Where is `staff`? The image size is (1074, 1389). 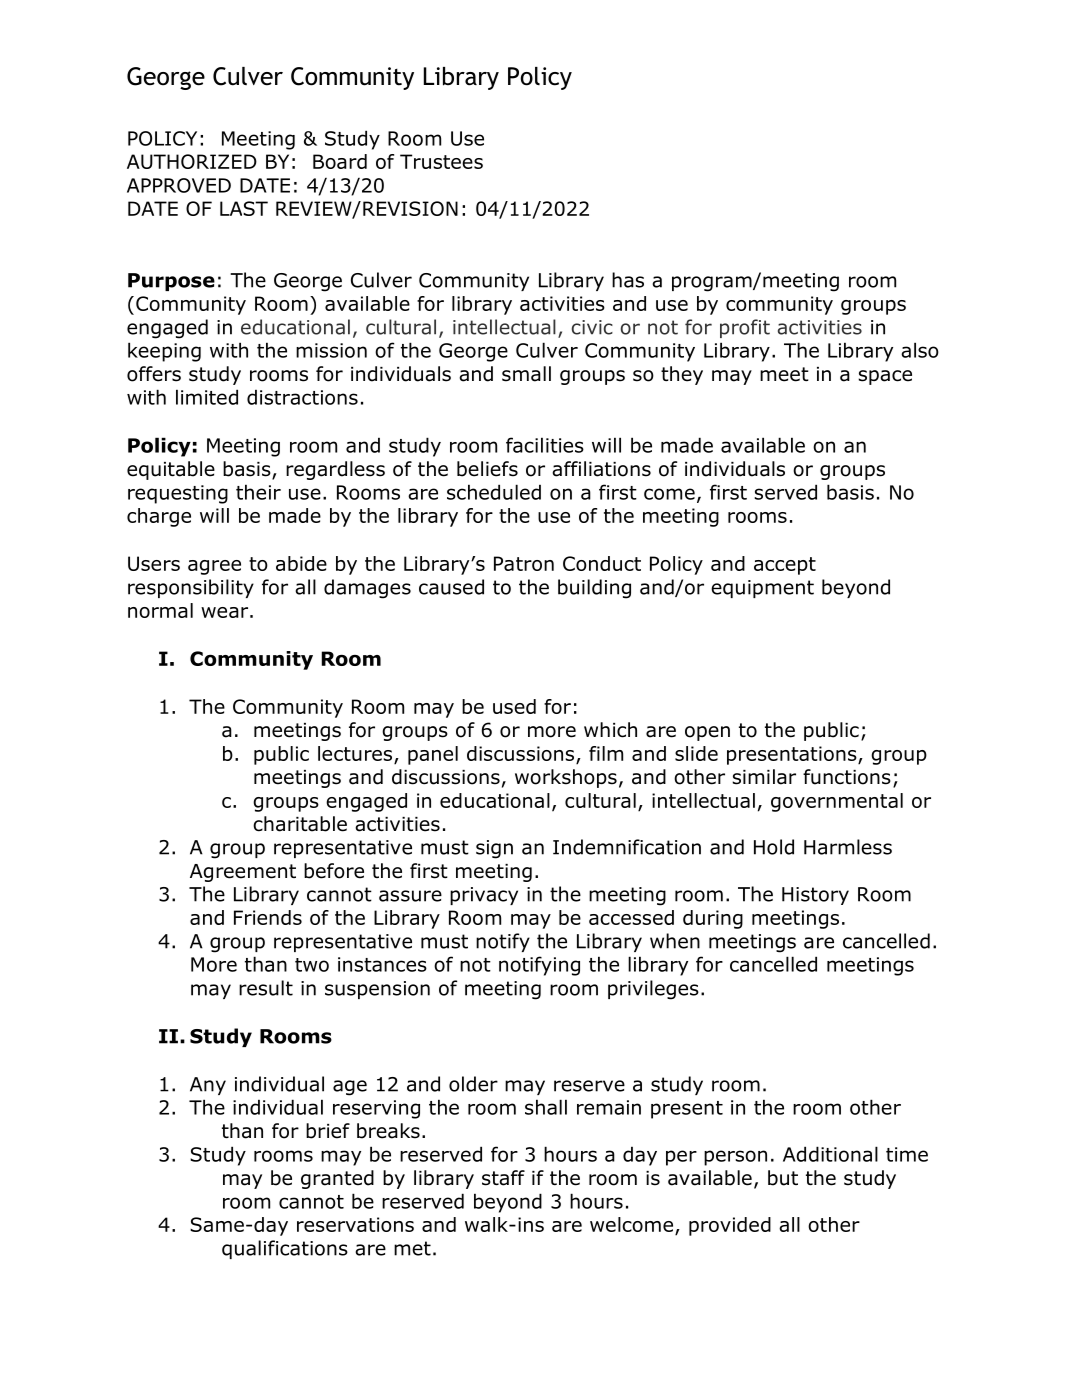
staff is located at coordinates (503, 1178).
